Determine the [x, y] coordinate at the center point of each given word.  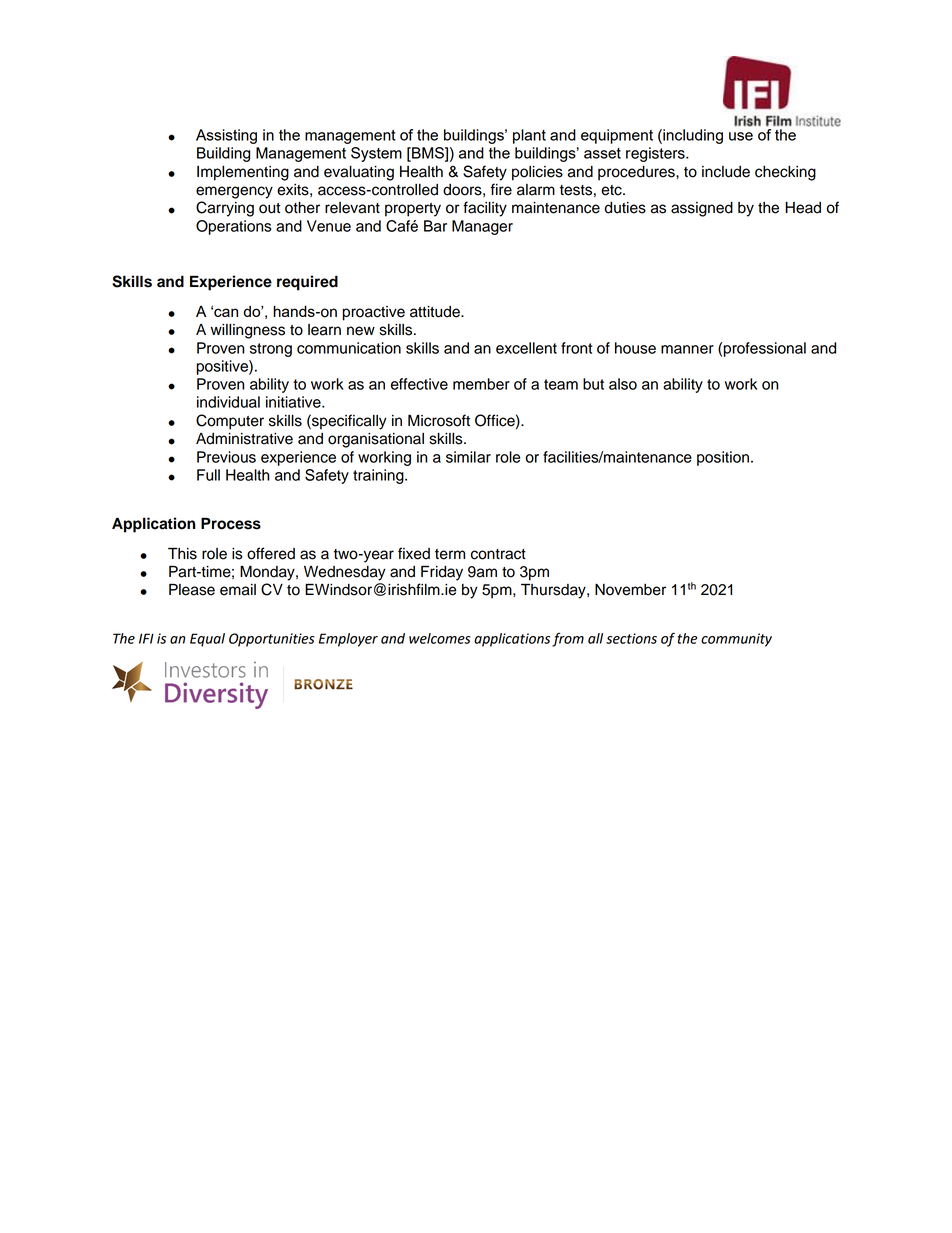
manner [687, 349]
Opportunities [272, 640]
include [726, 172]
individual [228, 402]
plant [529, 136]
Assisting [226, 136]
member [481, 384]
